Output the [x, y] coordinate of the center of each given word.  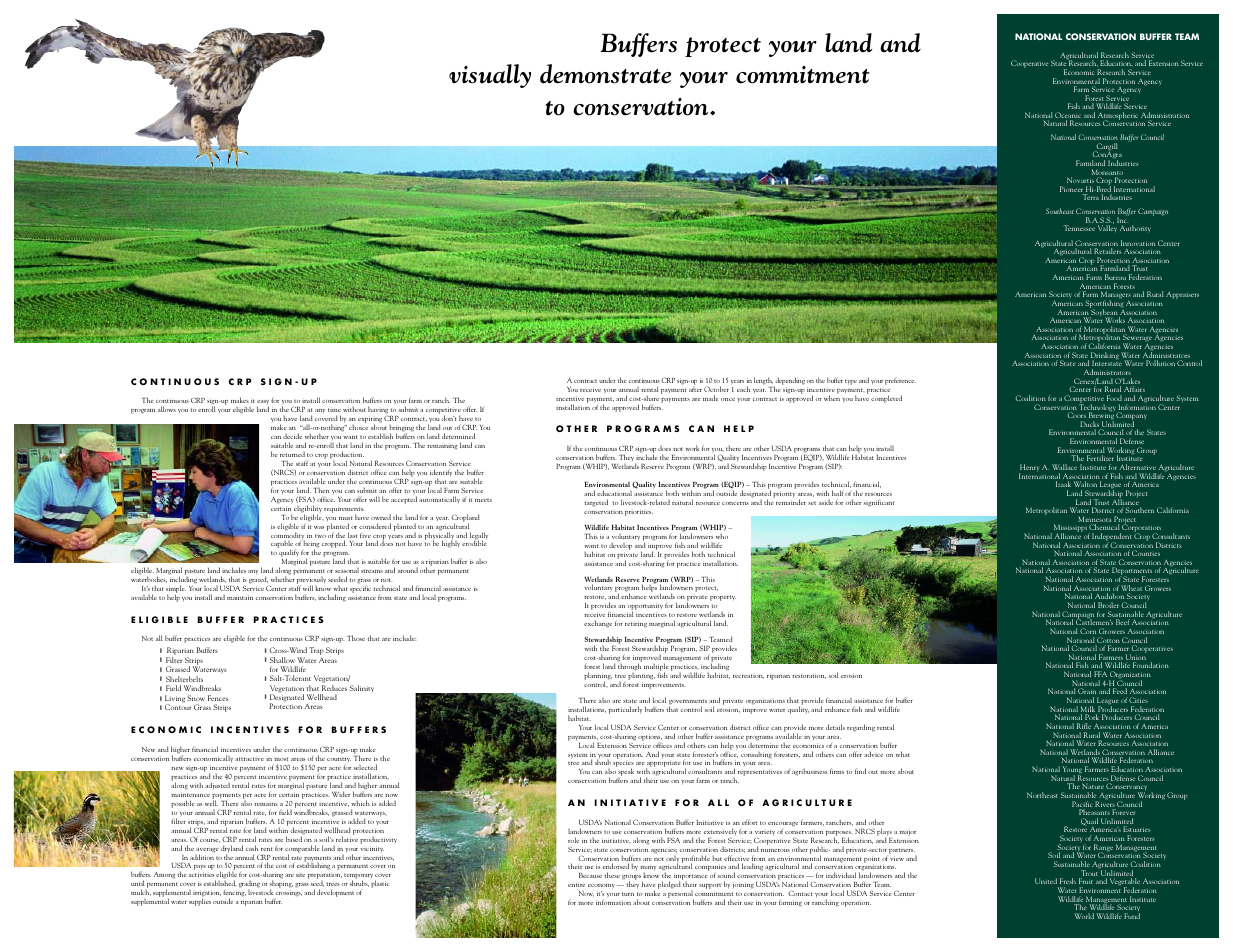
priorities [639, 512]
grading [249, 885]
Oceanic [1068, 116]
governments [688, 703]
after [695, 389]
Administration [1165, 116]
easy [263, 404]
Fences [218, 698]
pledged [669, 885]
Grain [1087, 691]
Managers [1115, 296]
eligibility [308, 510]
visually [490, 76]
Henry [1029, 469]
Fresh [1068, 881]
